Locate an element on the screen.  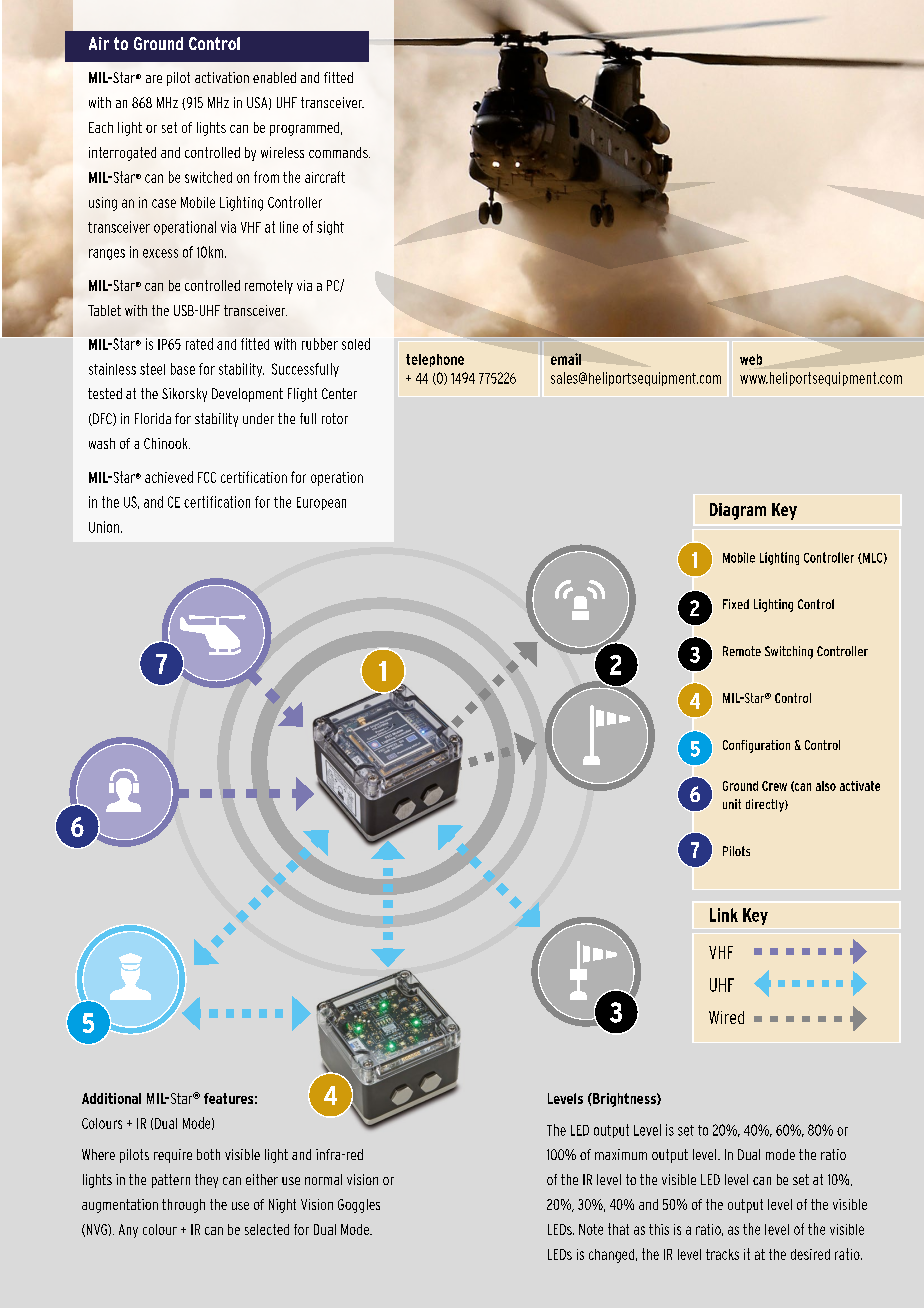
Note is located at coordinates (591, 1229).
